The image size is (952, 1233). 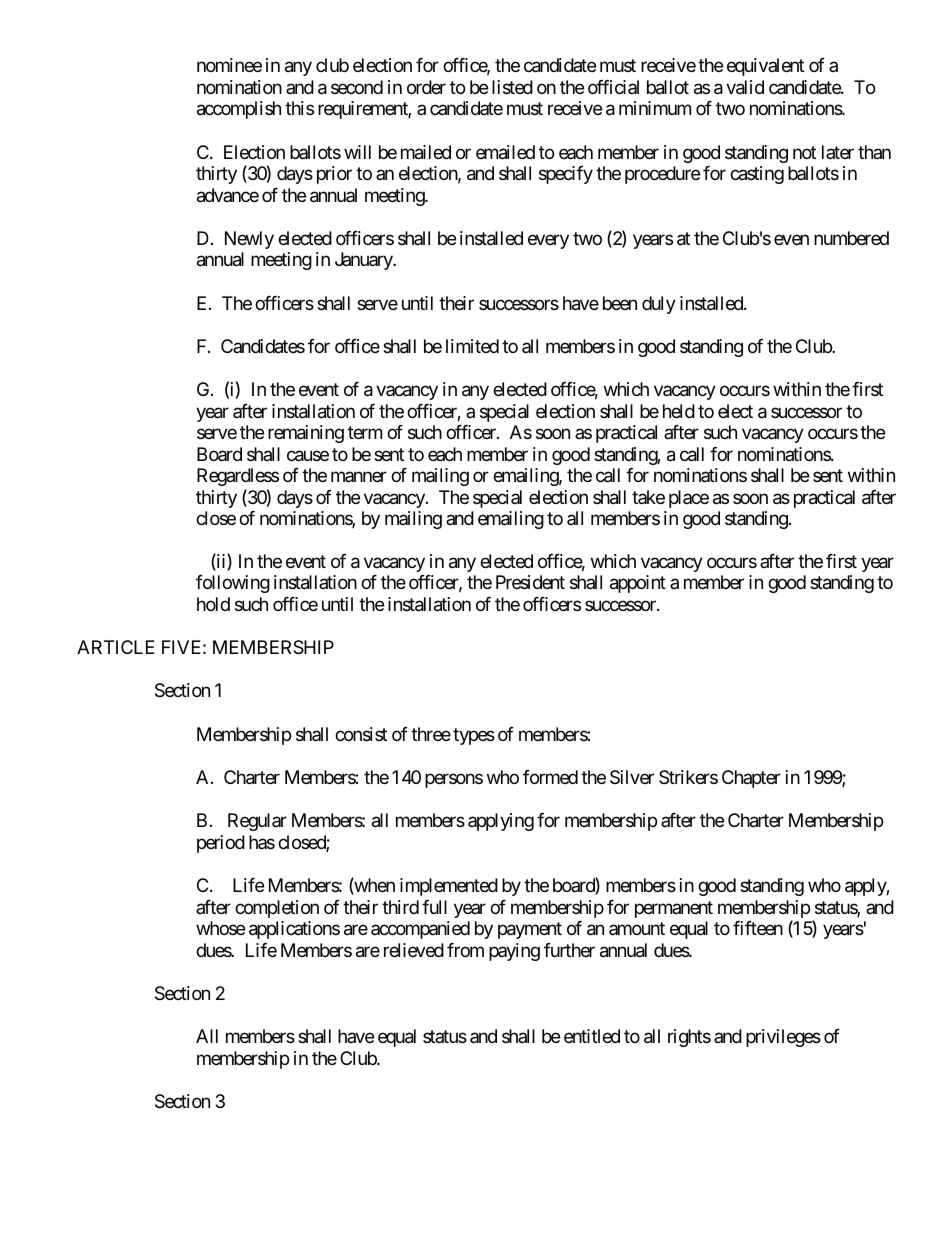 What do you see at coordinates (638, 584) in the document?
I see `appoint` at bounding box center [638, 584].
